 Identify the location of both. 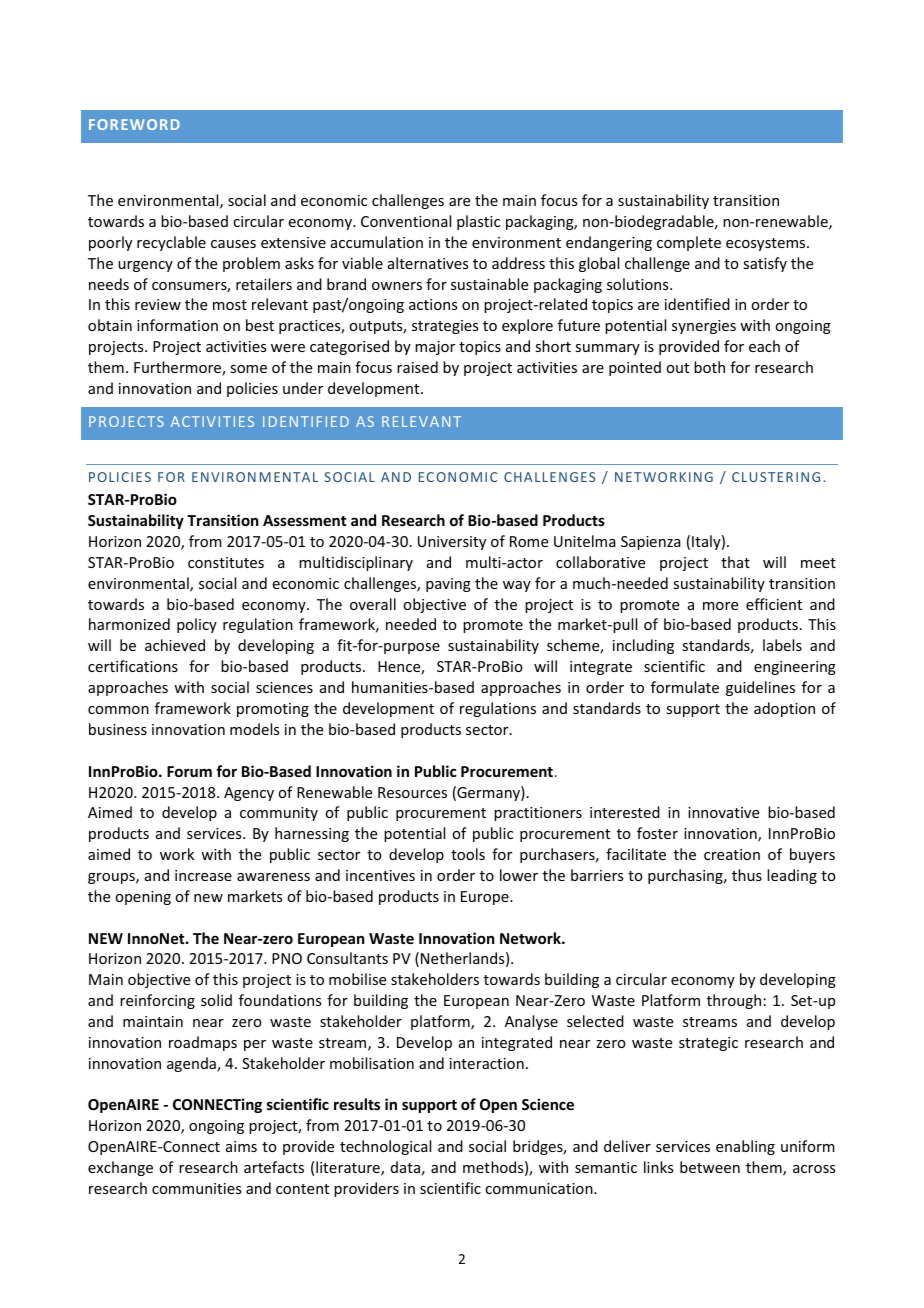
(709, 367).
